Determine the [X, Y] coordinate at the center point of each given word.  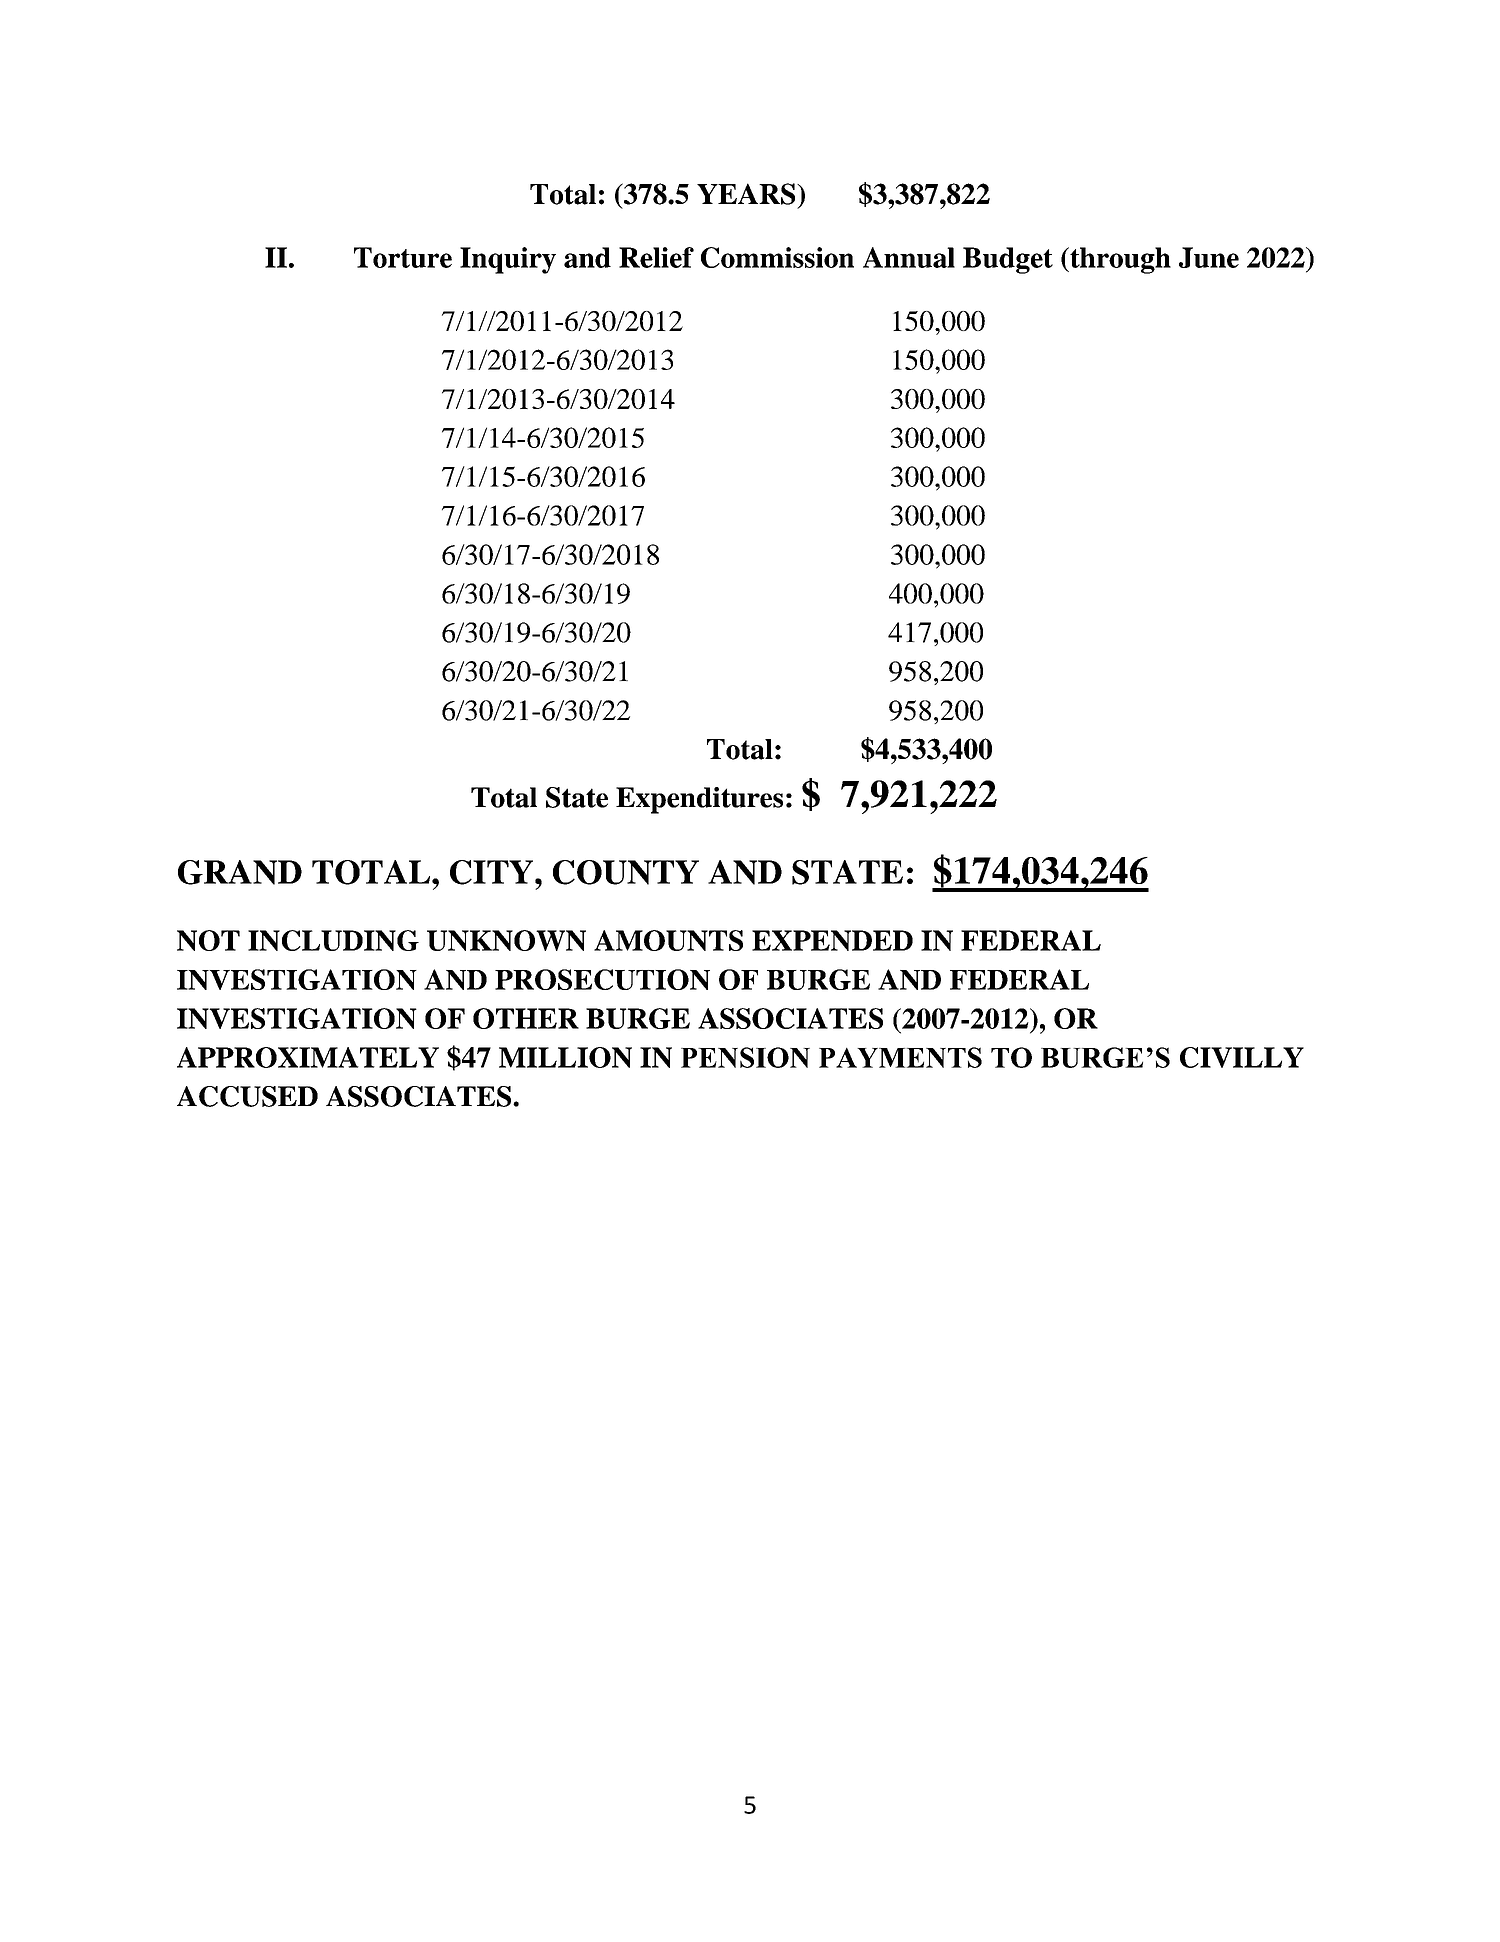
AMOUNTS [668, 940]
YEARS [747, 194]
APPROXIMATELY [308, 1057]
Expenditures [699, 800]
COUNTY [626, 872]
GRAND [240, 872]
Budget [1008, 260]
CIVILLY [1242, 1057]
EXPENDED [832, 940]
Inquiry [508, 260]
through [1119, 260]
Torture [403, 257]
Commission [777, 257]
